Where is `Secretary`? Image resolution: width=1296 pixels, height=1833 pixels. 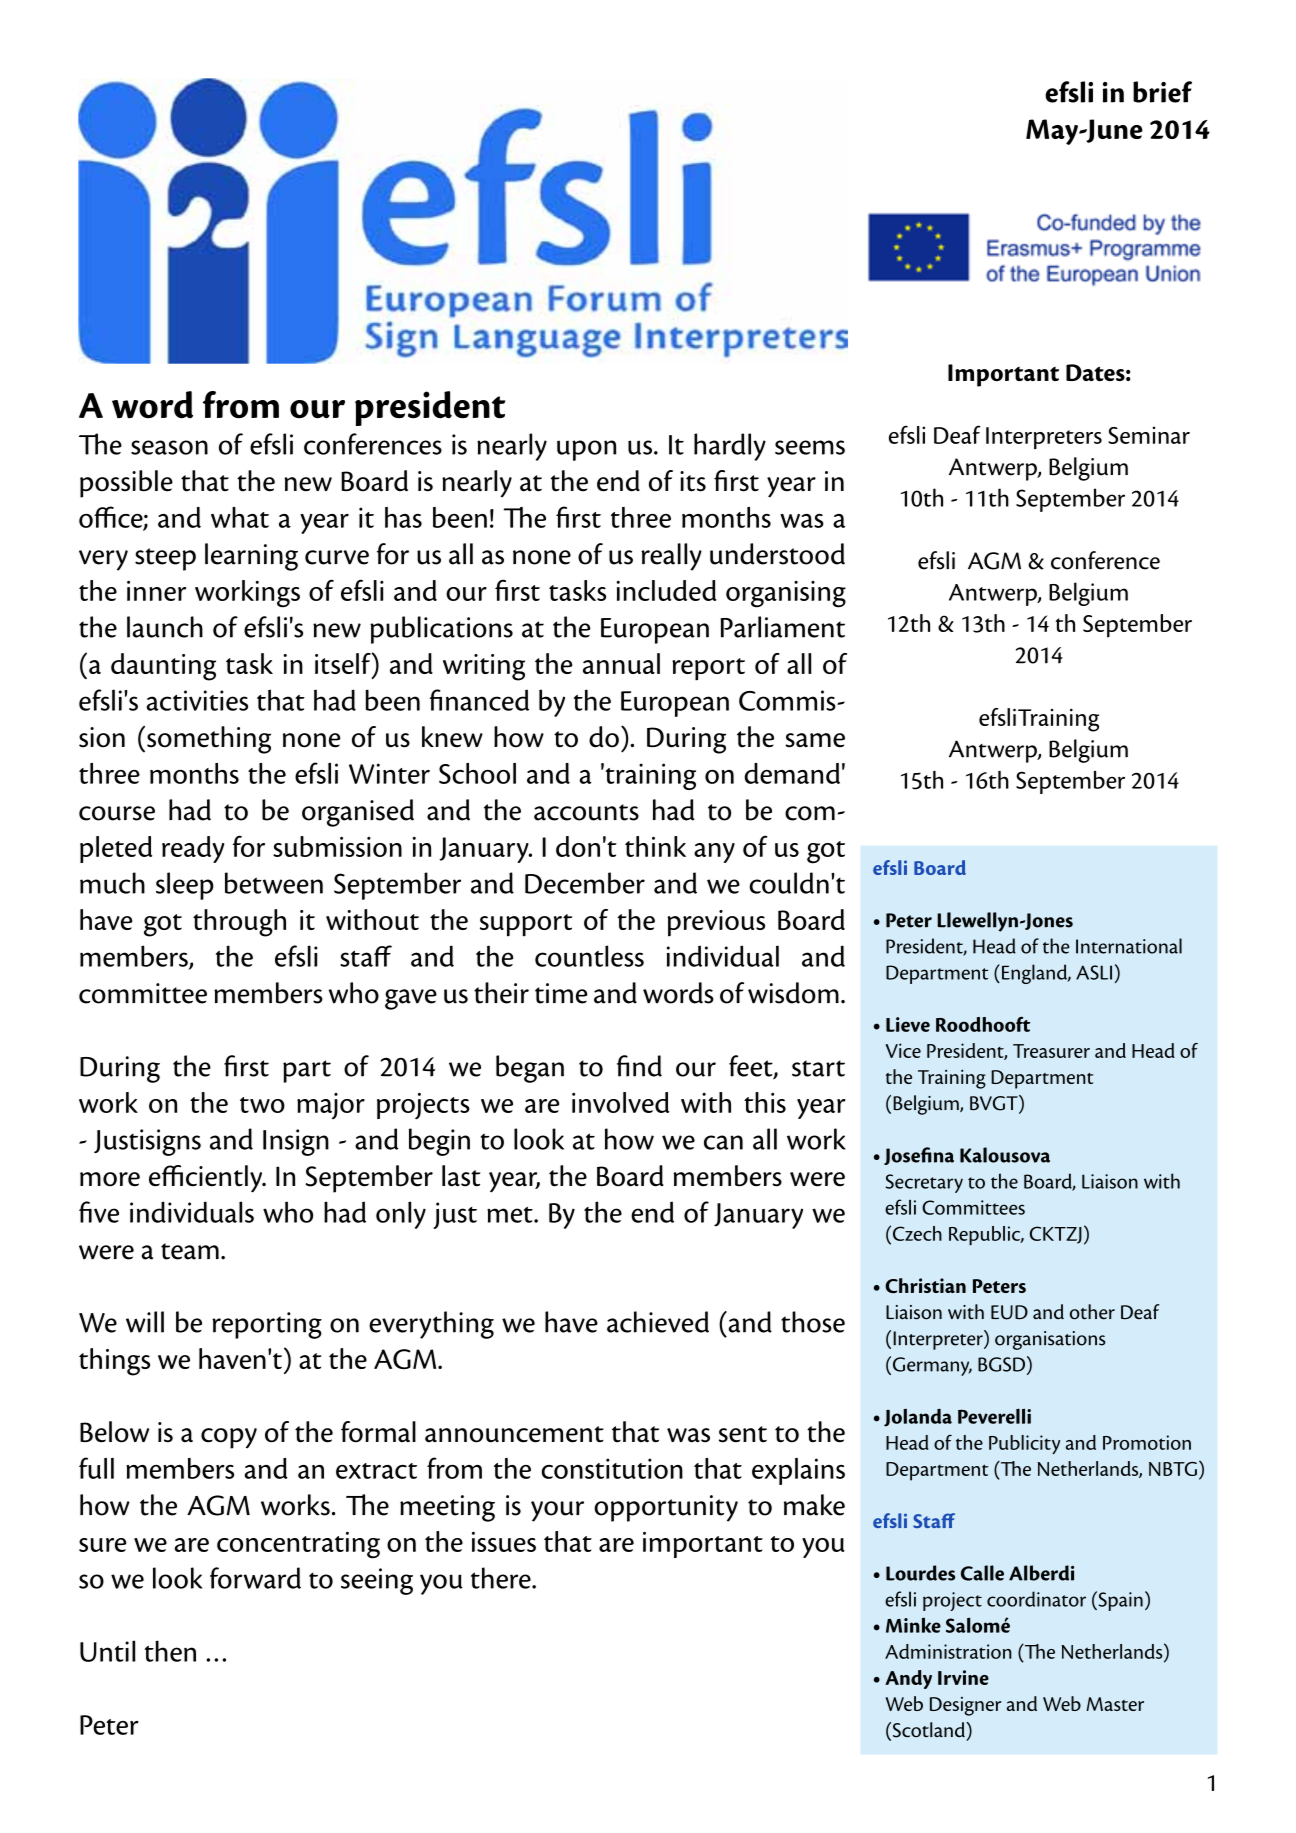 Secretary is located at coordinates (924, 1183).
